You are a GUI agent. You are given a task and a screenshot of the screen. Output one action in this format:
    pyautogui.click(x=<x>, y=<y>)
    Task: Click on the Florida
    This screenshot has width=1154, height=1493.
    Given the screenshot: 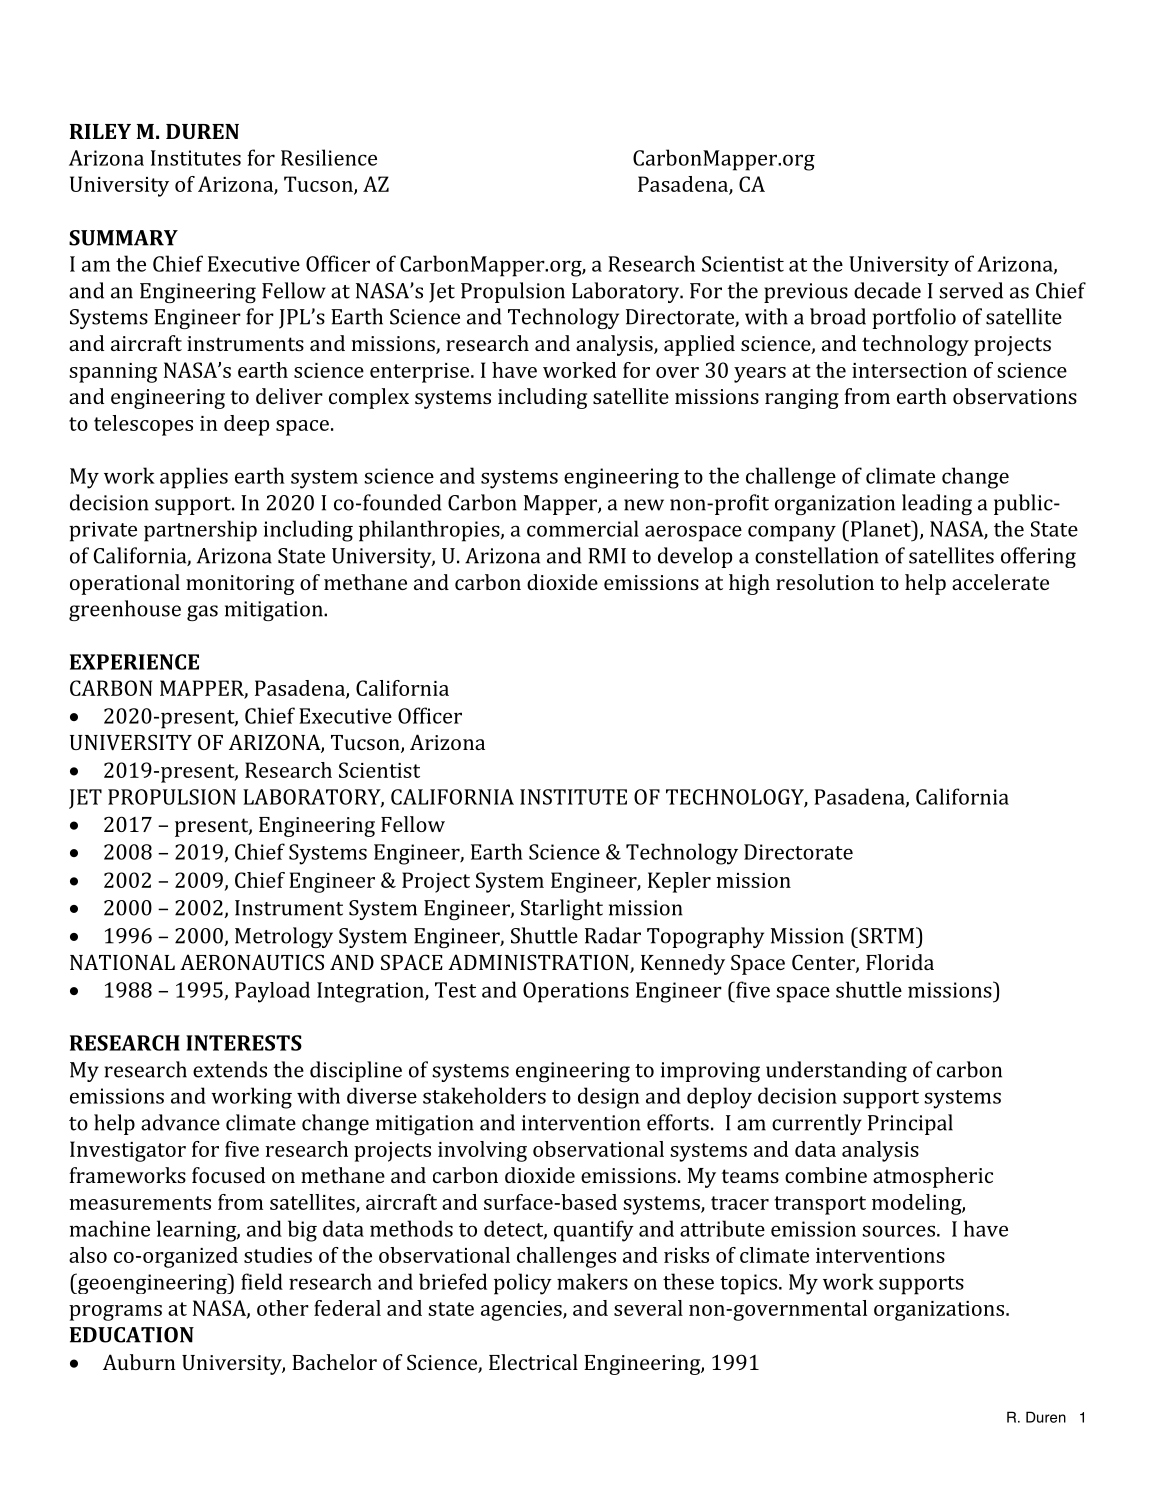 What is the action you would take?
    pyautogui.click(x=900, y=962)
